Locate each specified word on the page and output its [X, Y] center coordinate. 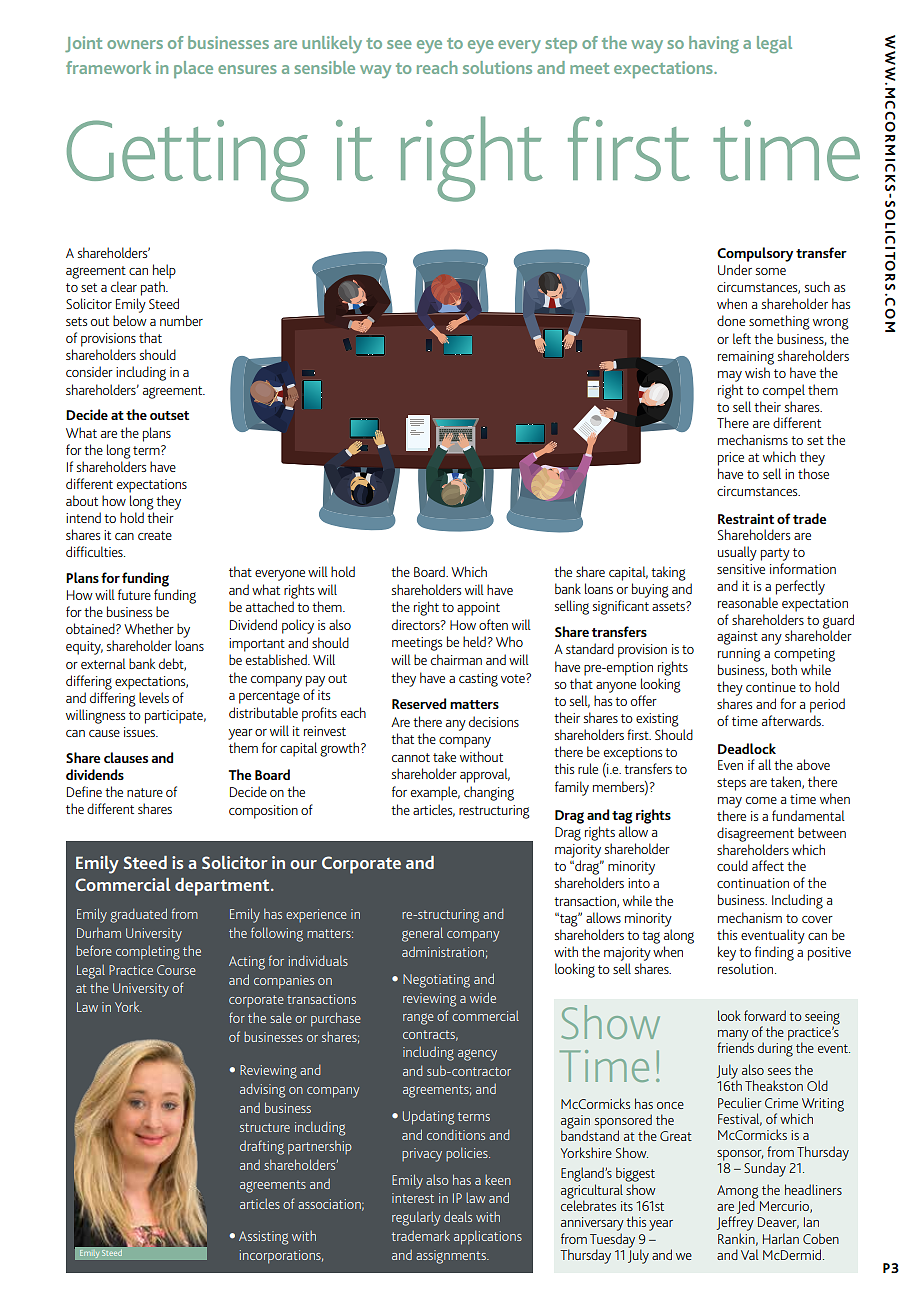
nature [145, 792]
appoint [478, 609]
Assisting [263, 1238]
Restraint [746, 519]
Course [176, 970]
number [181, 320]
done [731, 320]
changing [489, 793]
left [742, 338]
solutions [497, 67]
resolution [747, 968]
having [714, 44]
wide [483, 997]
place [193, 69]
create [155, 535]
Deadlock [747, 748]
